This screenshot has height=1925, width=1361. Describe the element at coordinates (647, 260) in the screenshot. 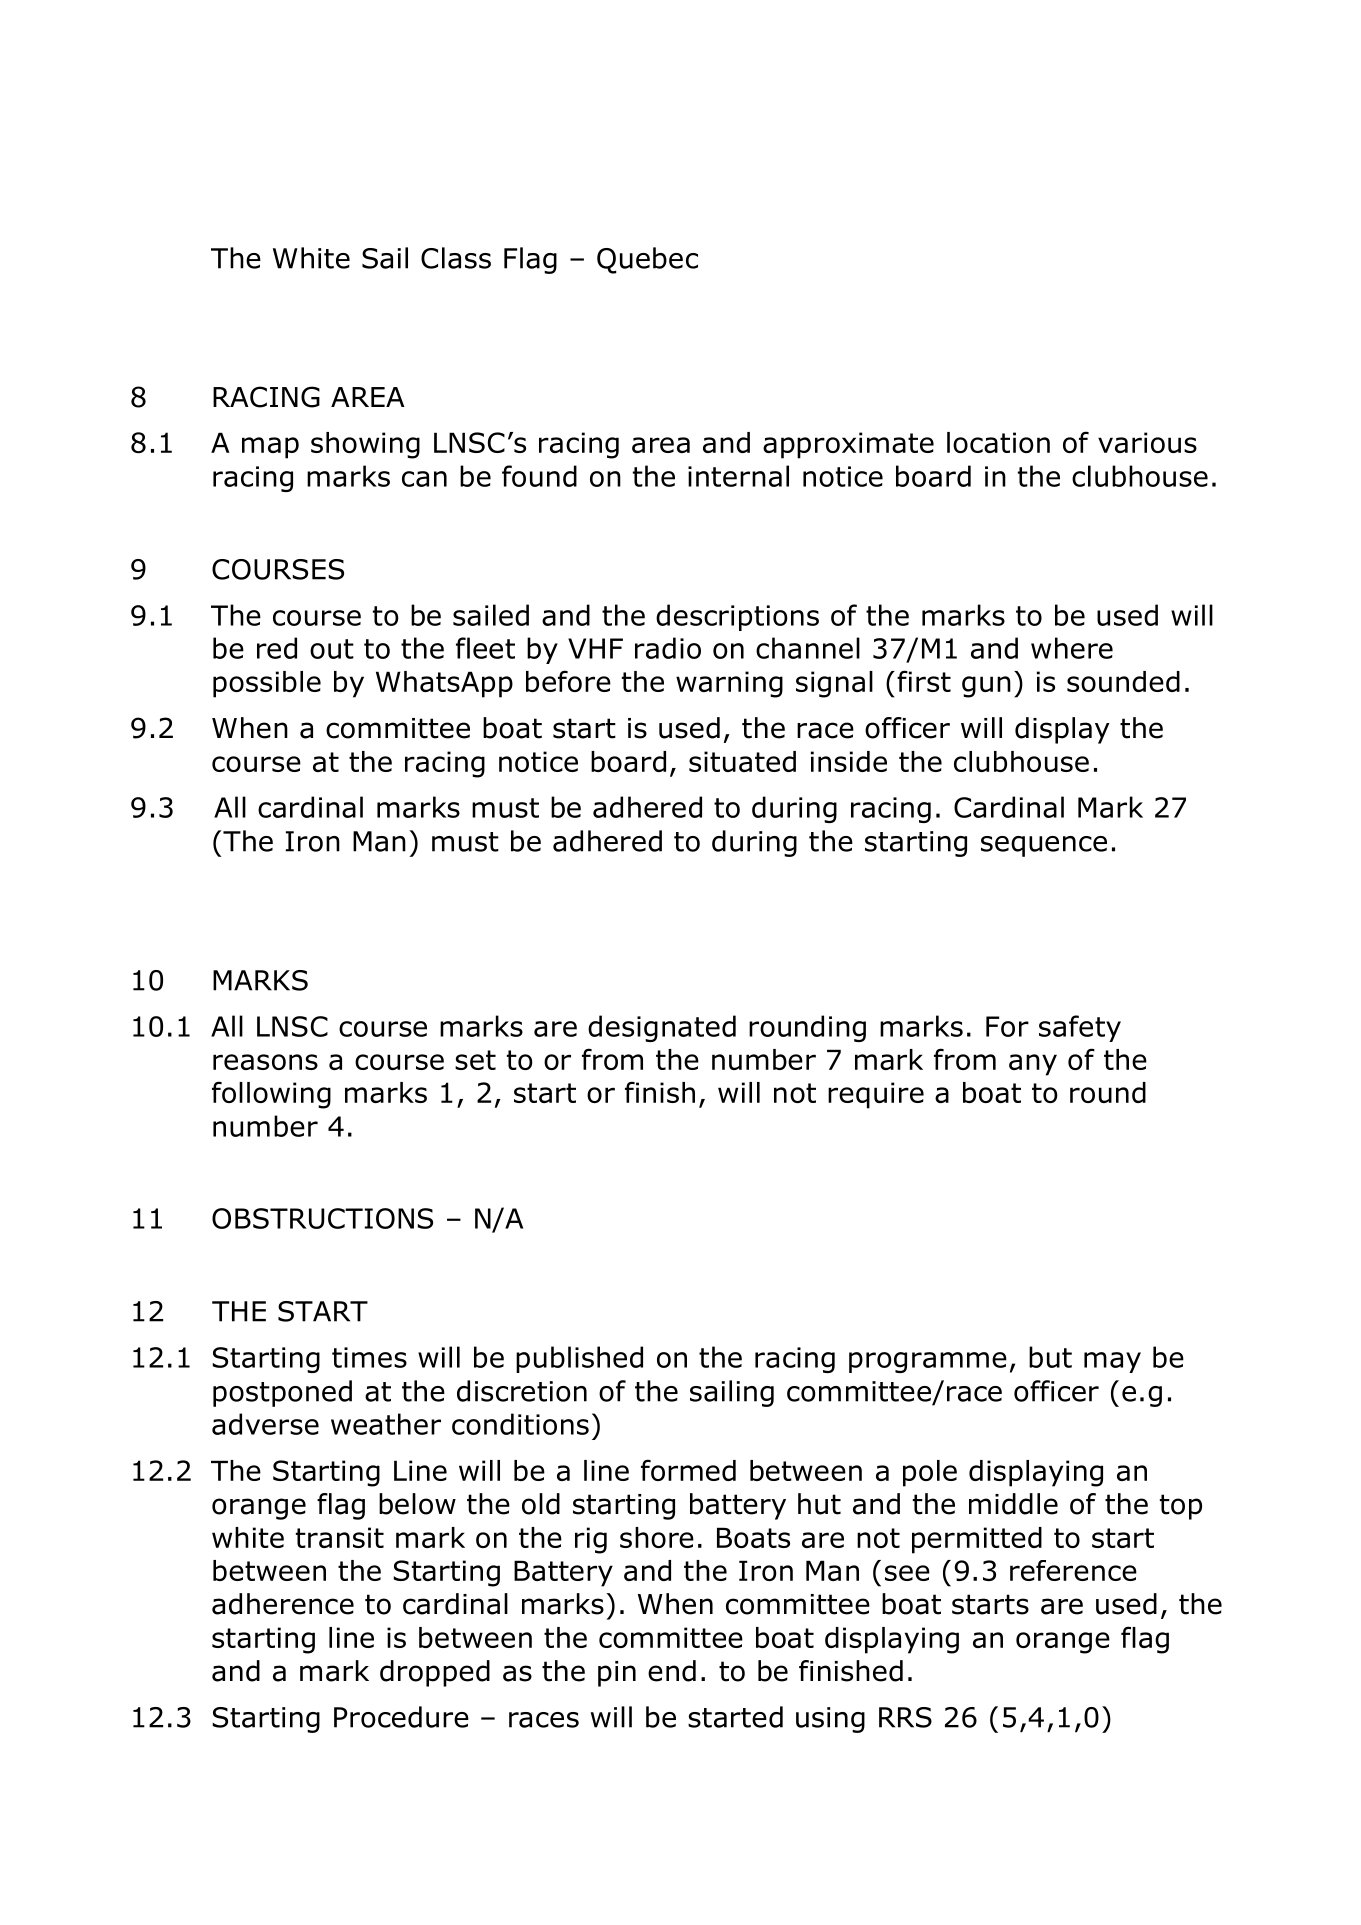

I see `Quebec` at that location.
